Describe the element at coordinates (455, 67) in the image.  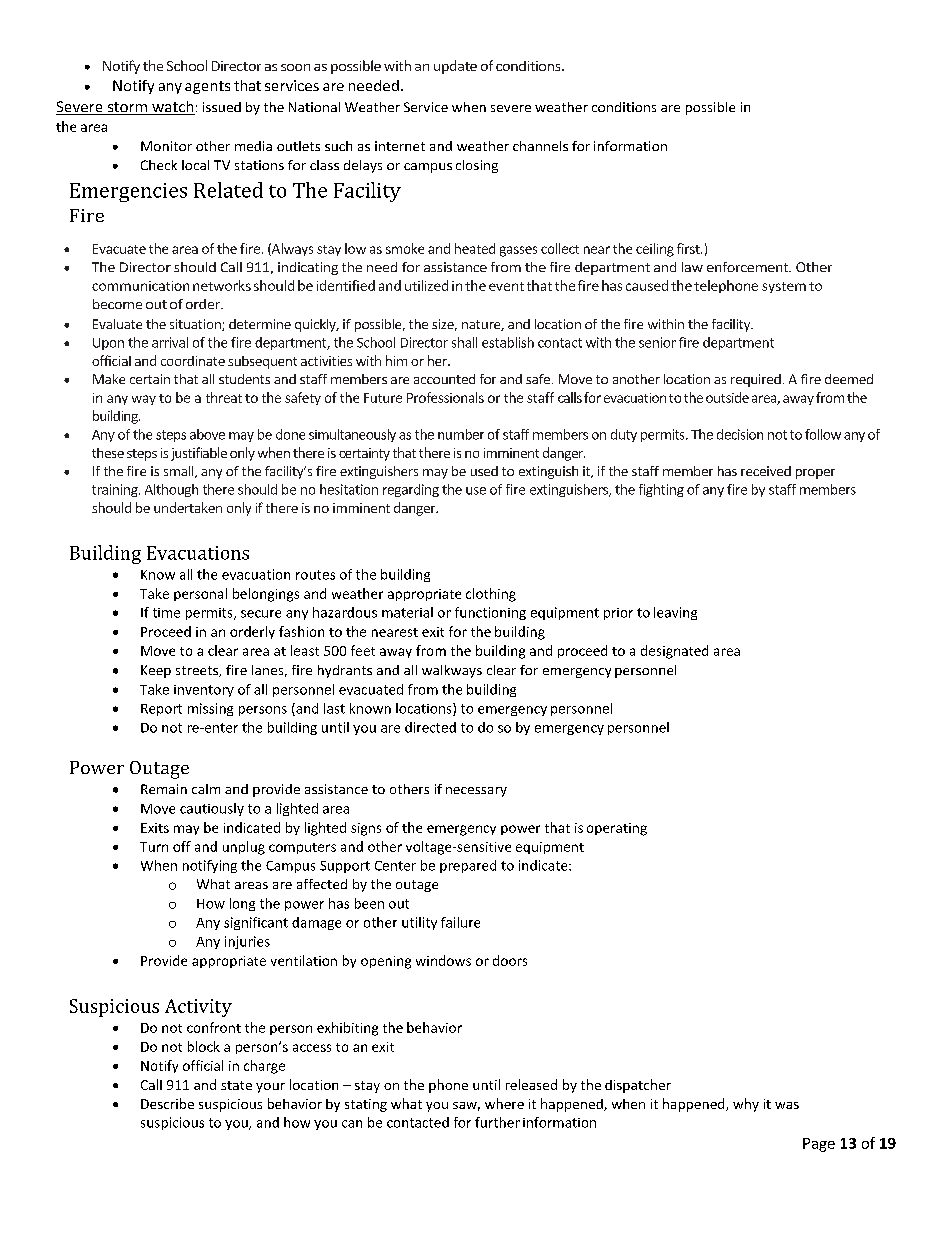
I see `update` at that location.
